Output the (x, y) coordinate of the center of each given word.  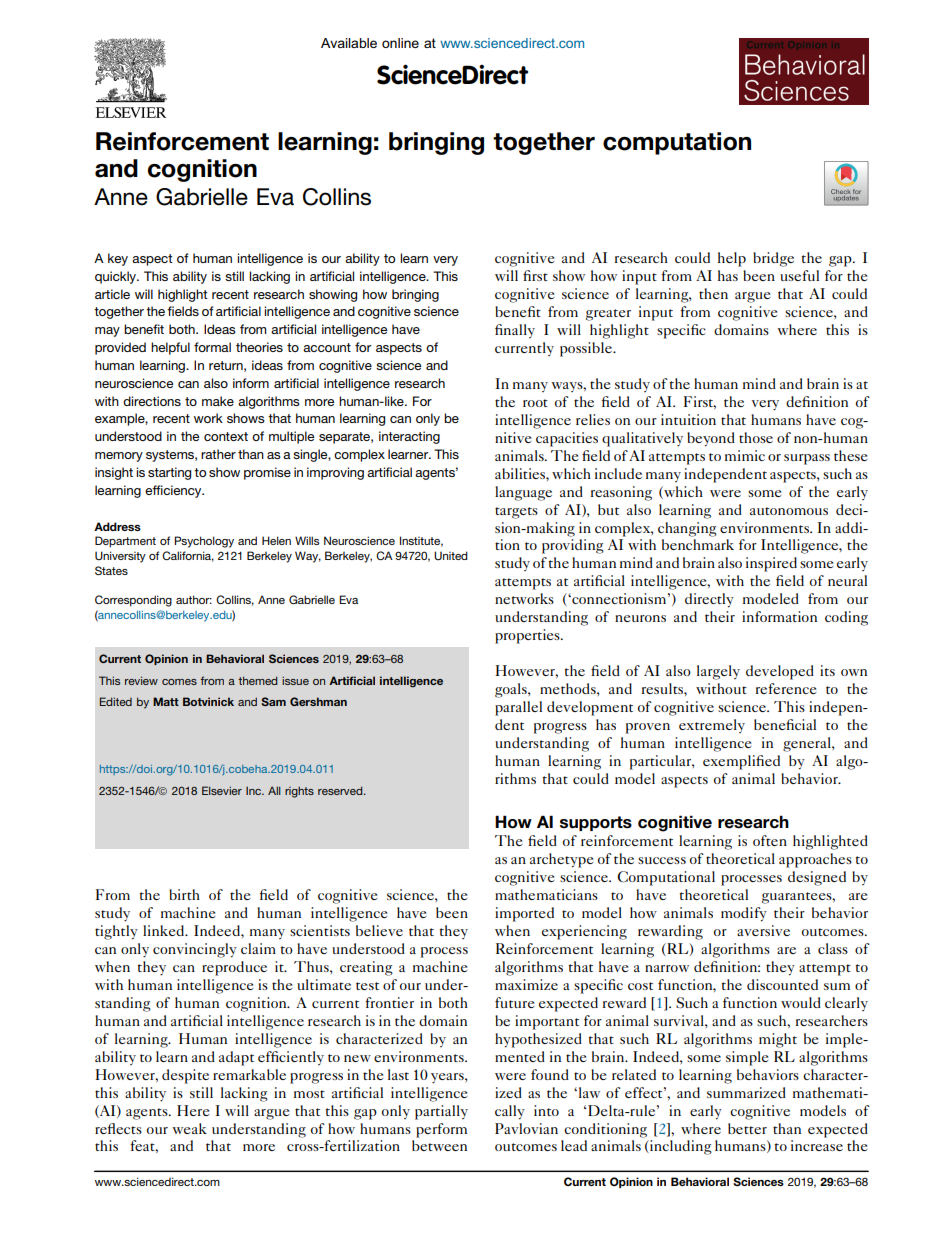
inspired (771, 564)
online (400, 43)
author (194, 599)
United (451, 555)
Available (349, 43)
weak (189, 1128)
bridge (773, 259)
